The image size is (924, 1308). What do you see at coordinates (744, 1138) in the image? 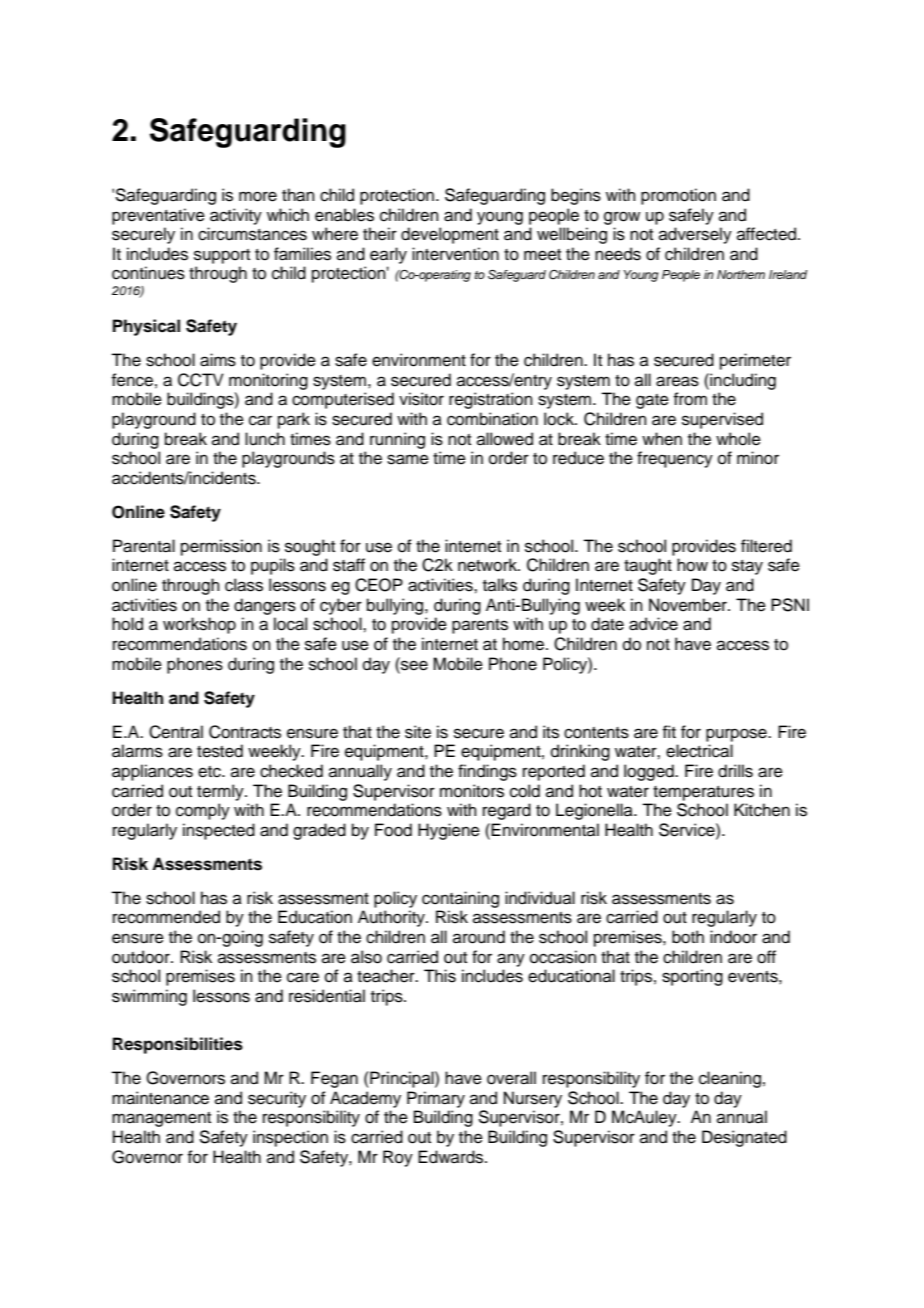
I see `Designated` at bounding box center [744, 1138].
